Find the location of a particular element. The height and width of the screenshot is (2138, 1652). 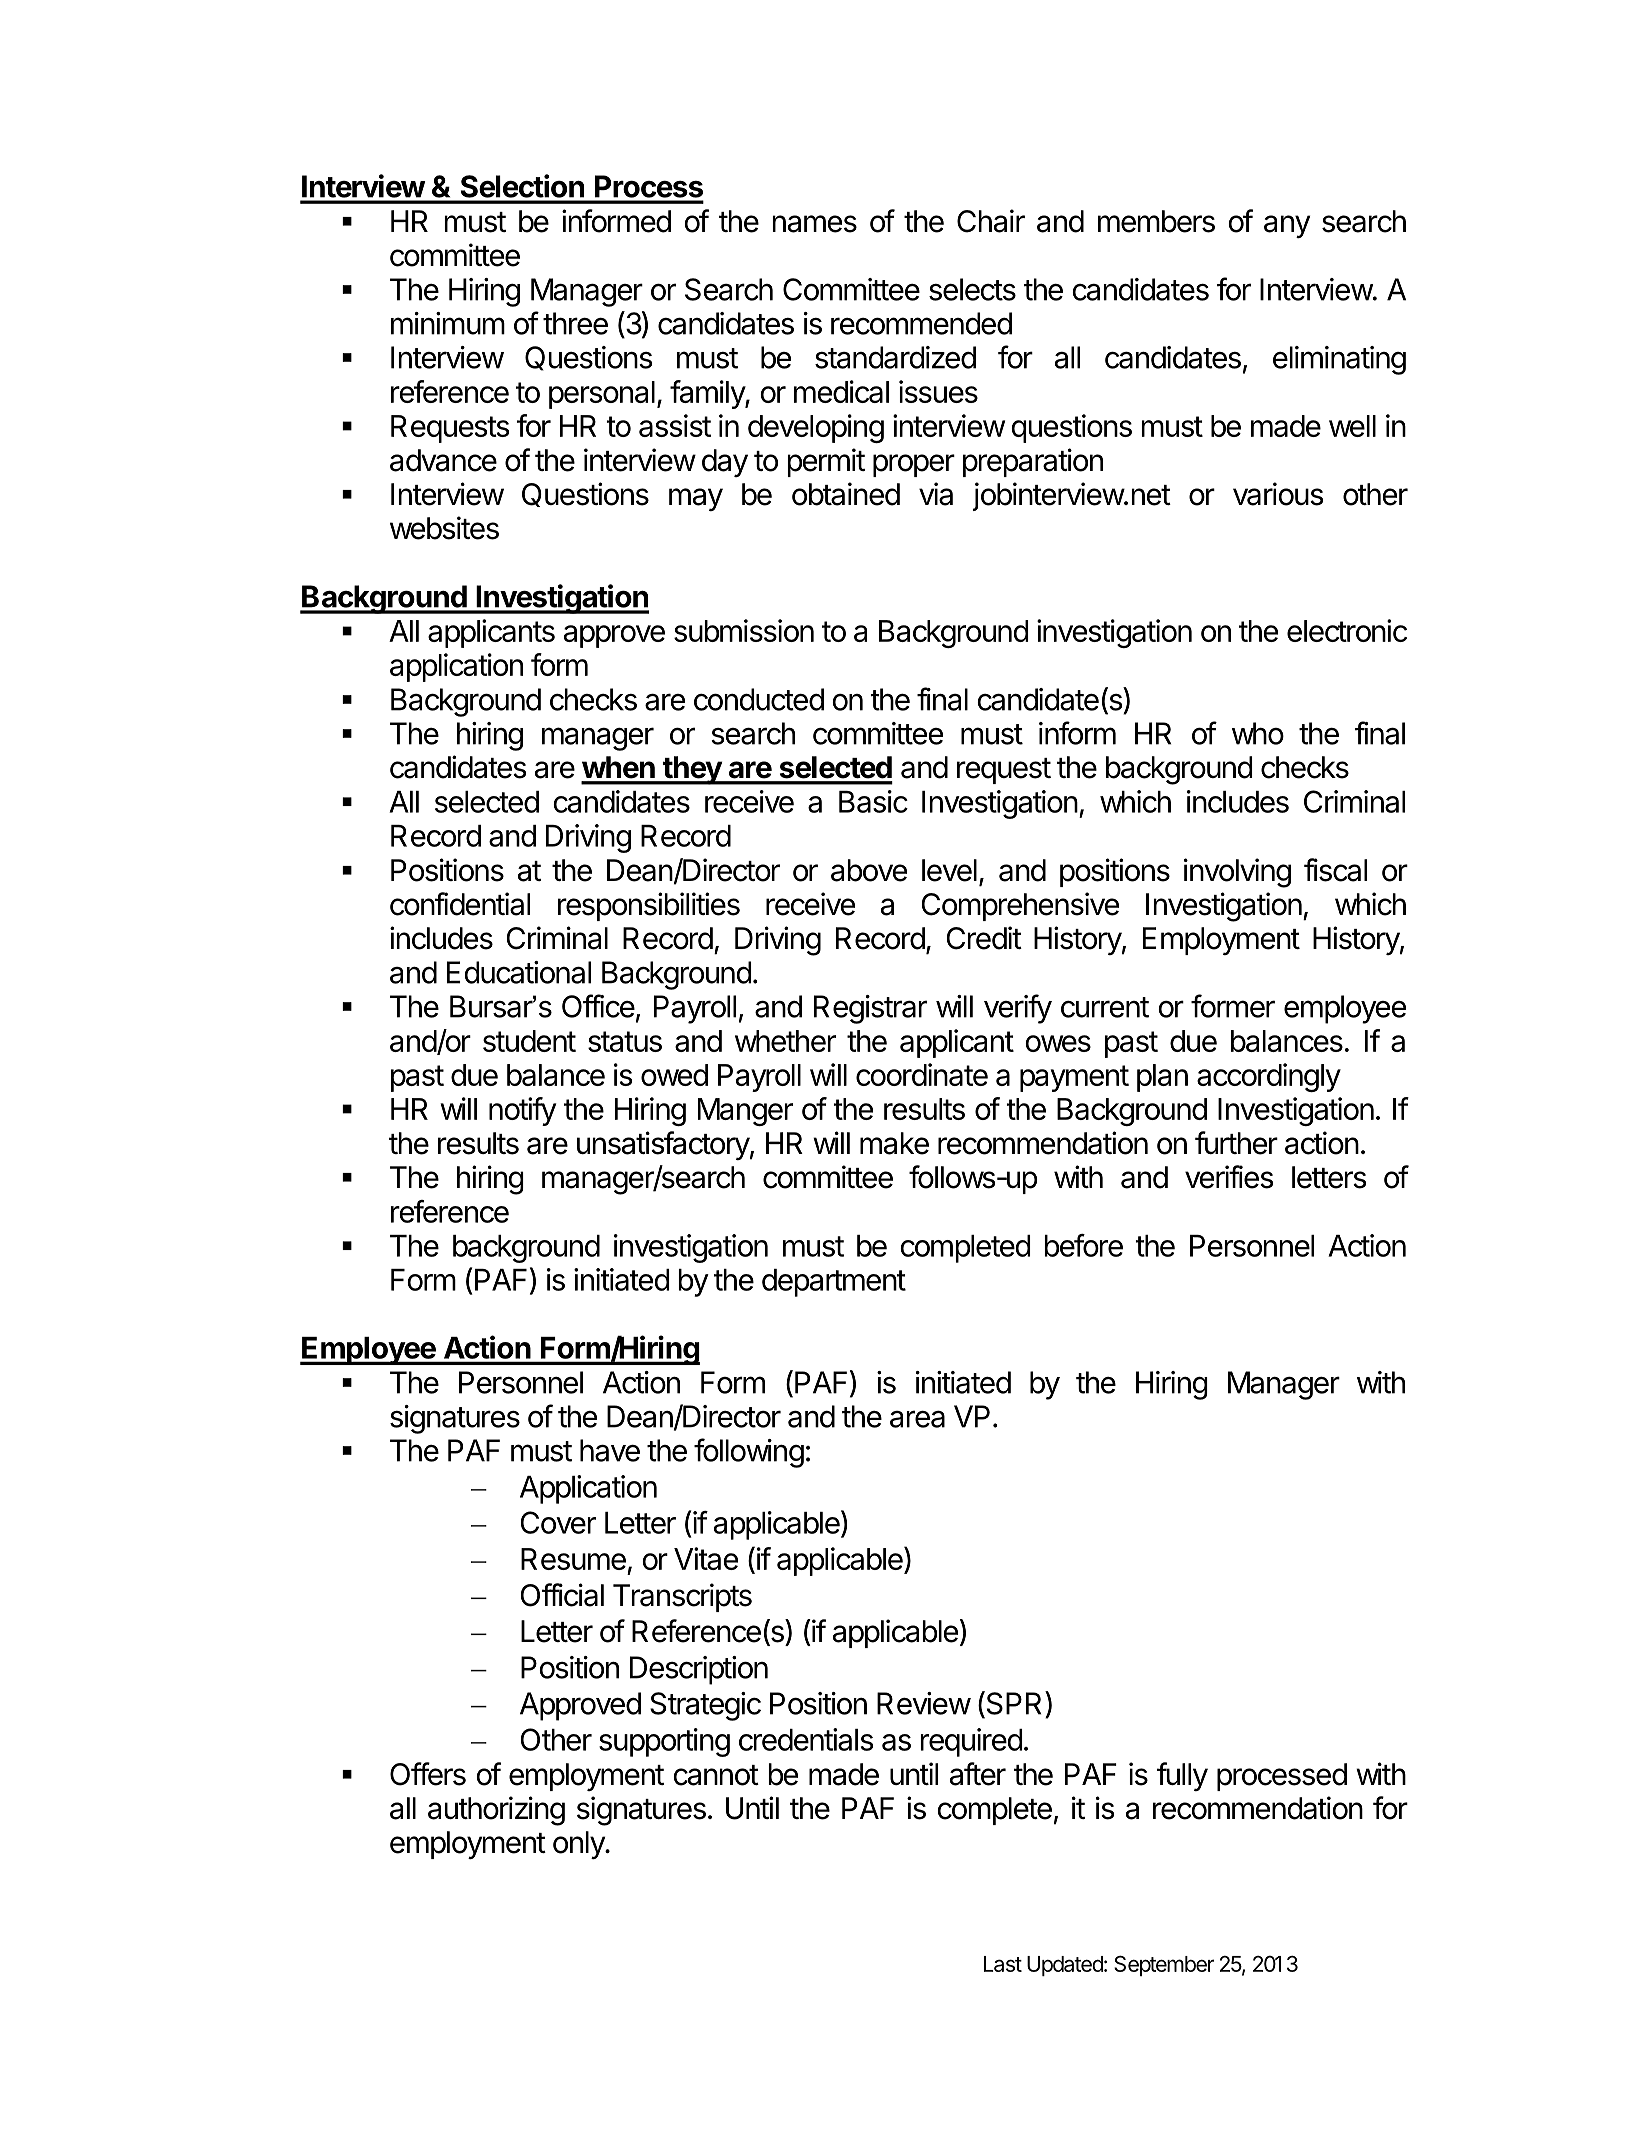

notify is located at coordinates (522, 1111).
